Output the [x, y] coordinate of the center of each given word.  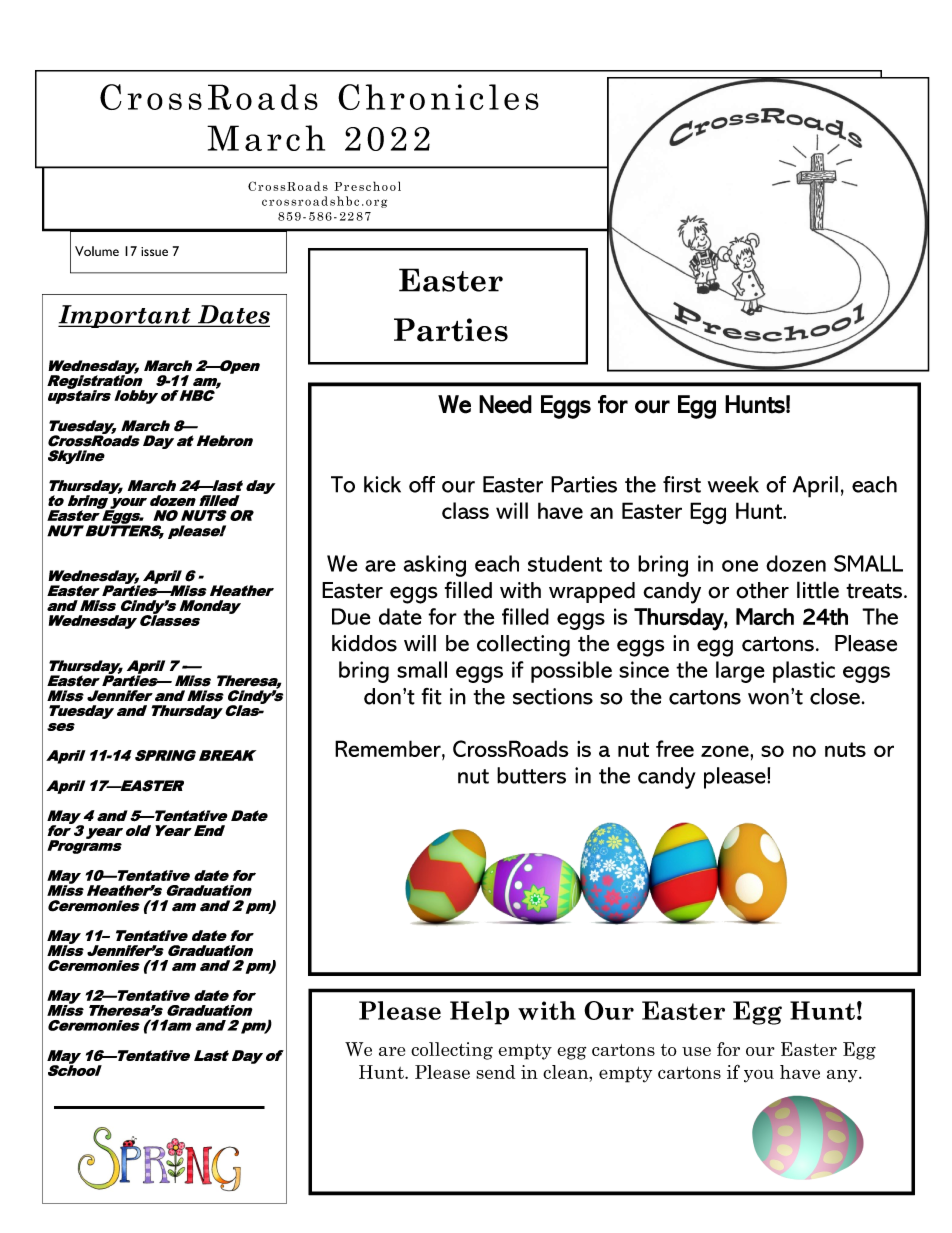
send [495, 1072]
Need [505, 404]
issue [154, 251]
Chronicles [438, 97]
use [696, 1051]
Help [479, 1013]
